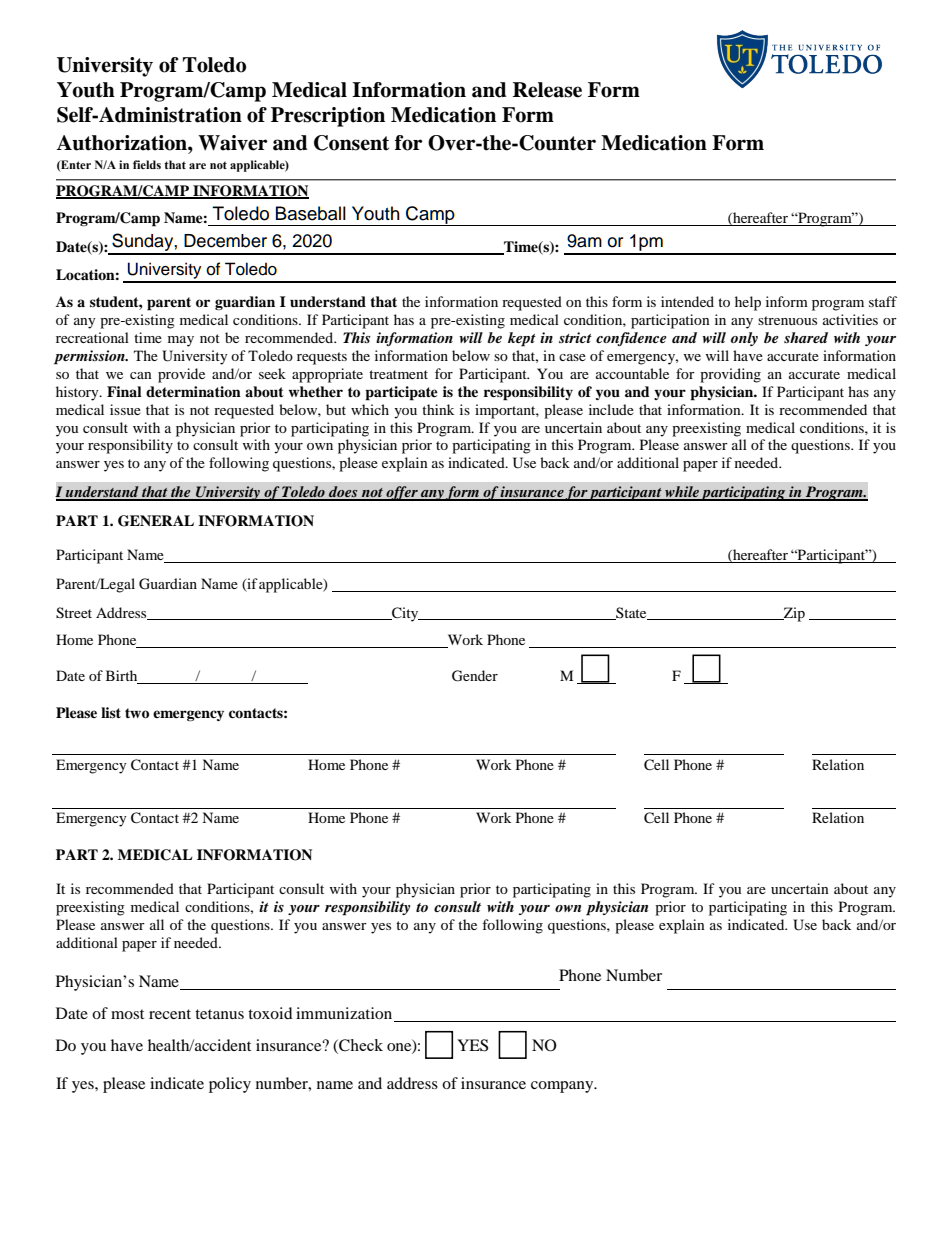 This document has height=1233, width=952. What do you see at coordinates (74, 613) in the document?
I see `Street` at bounding box center [74, 613].
